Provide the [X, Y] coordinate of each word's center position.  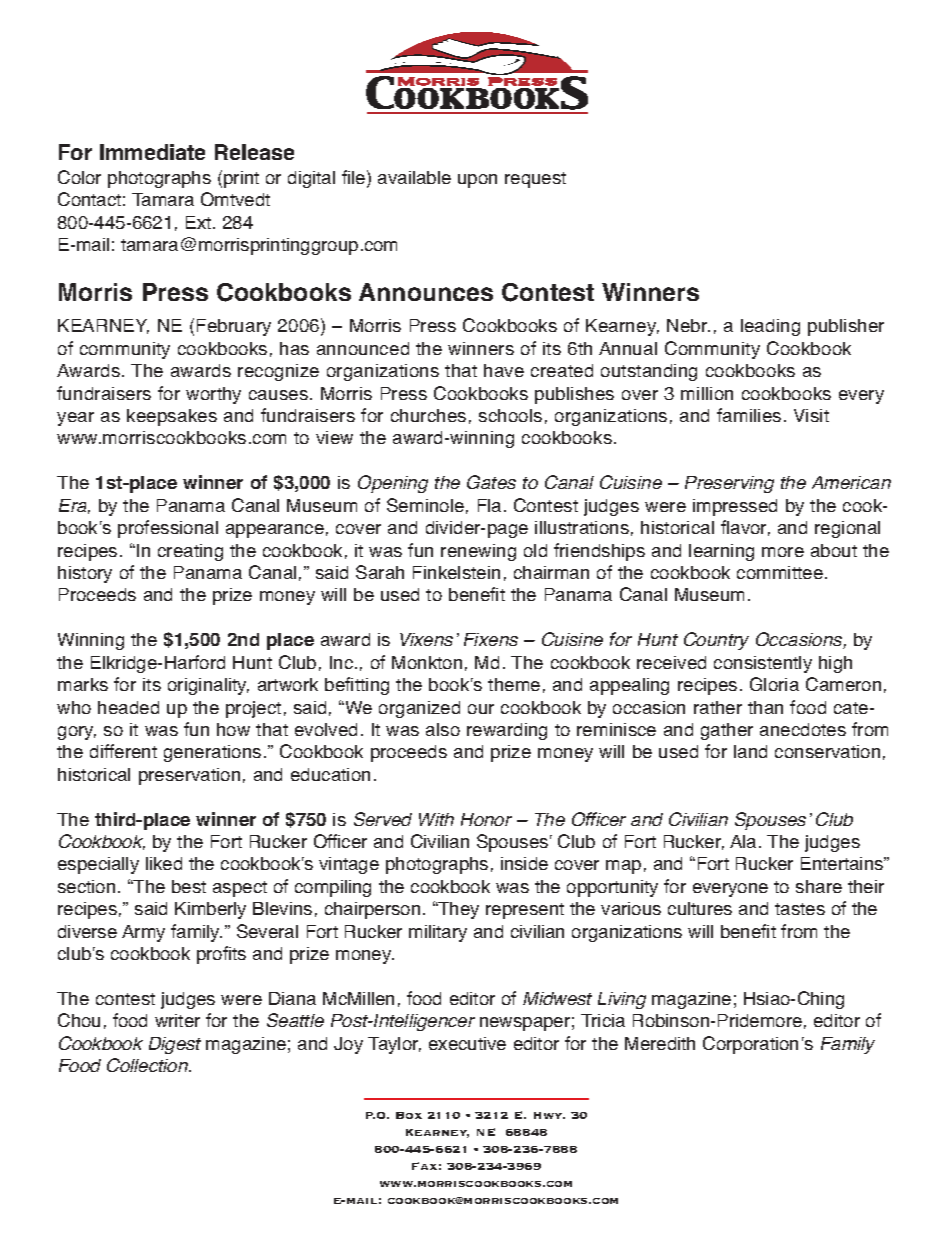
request [535, 180]
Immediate [152, 152]
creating [190, 552]
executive [467, 1043]
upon [477, 181]
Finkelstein [456, 572]
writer [177, 1020]
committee [780, 572]
